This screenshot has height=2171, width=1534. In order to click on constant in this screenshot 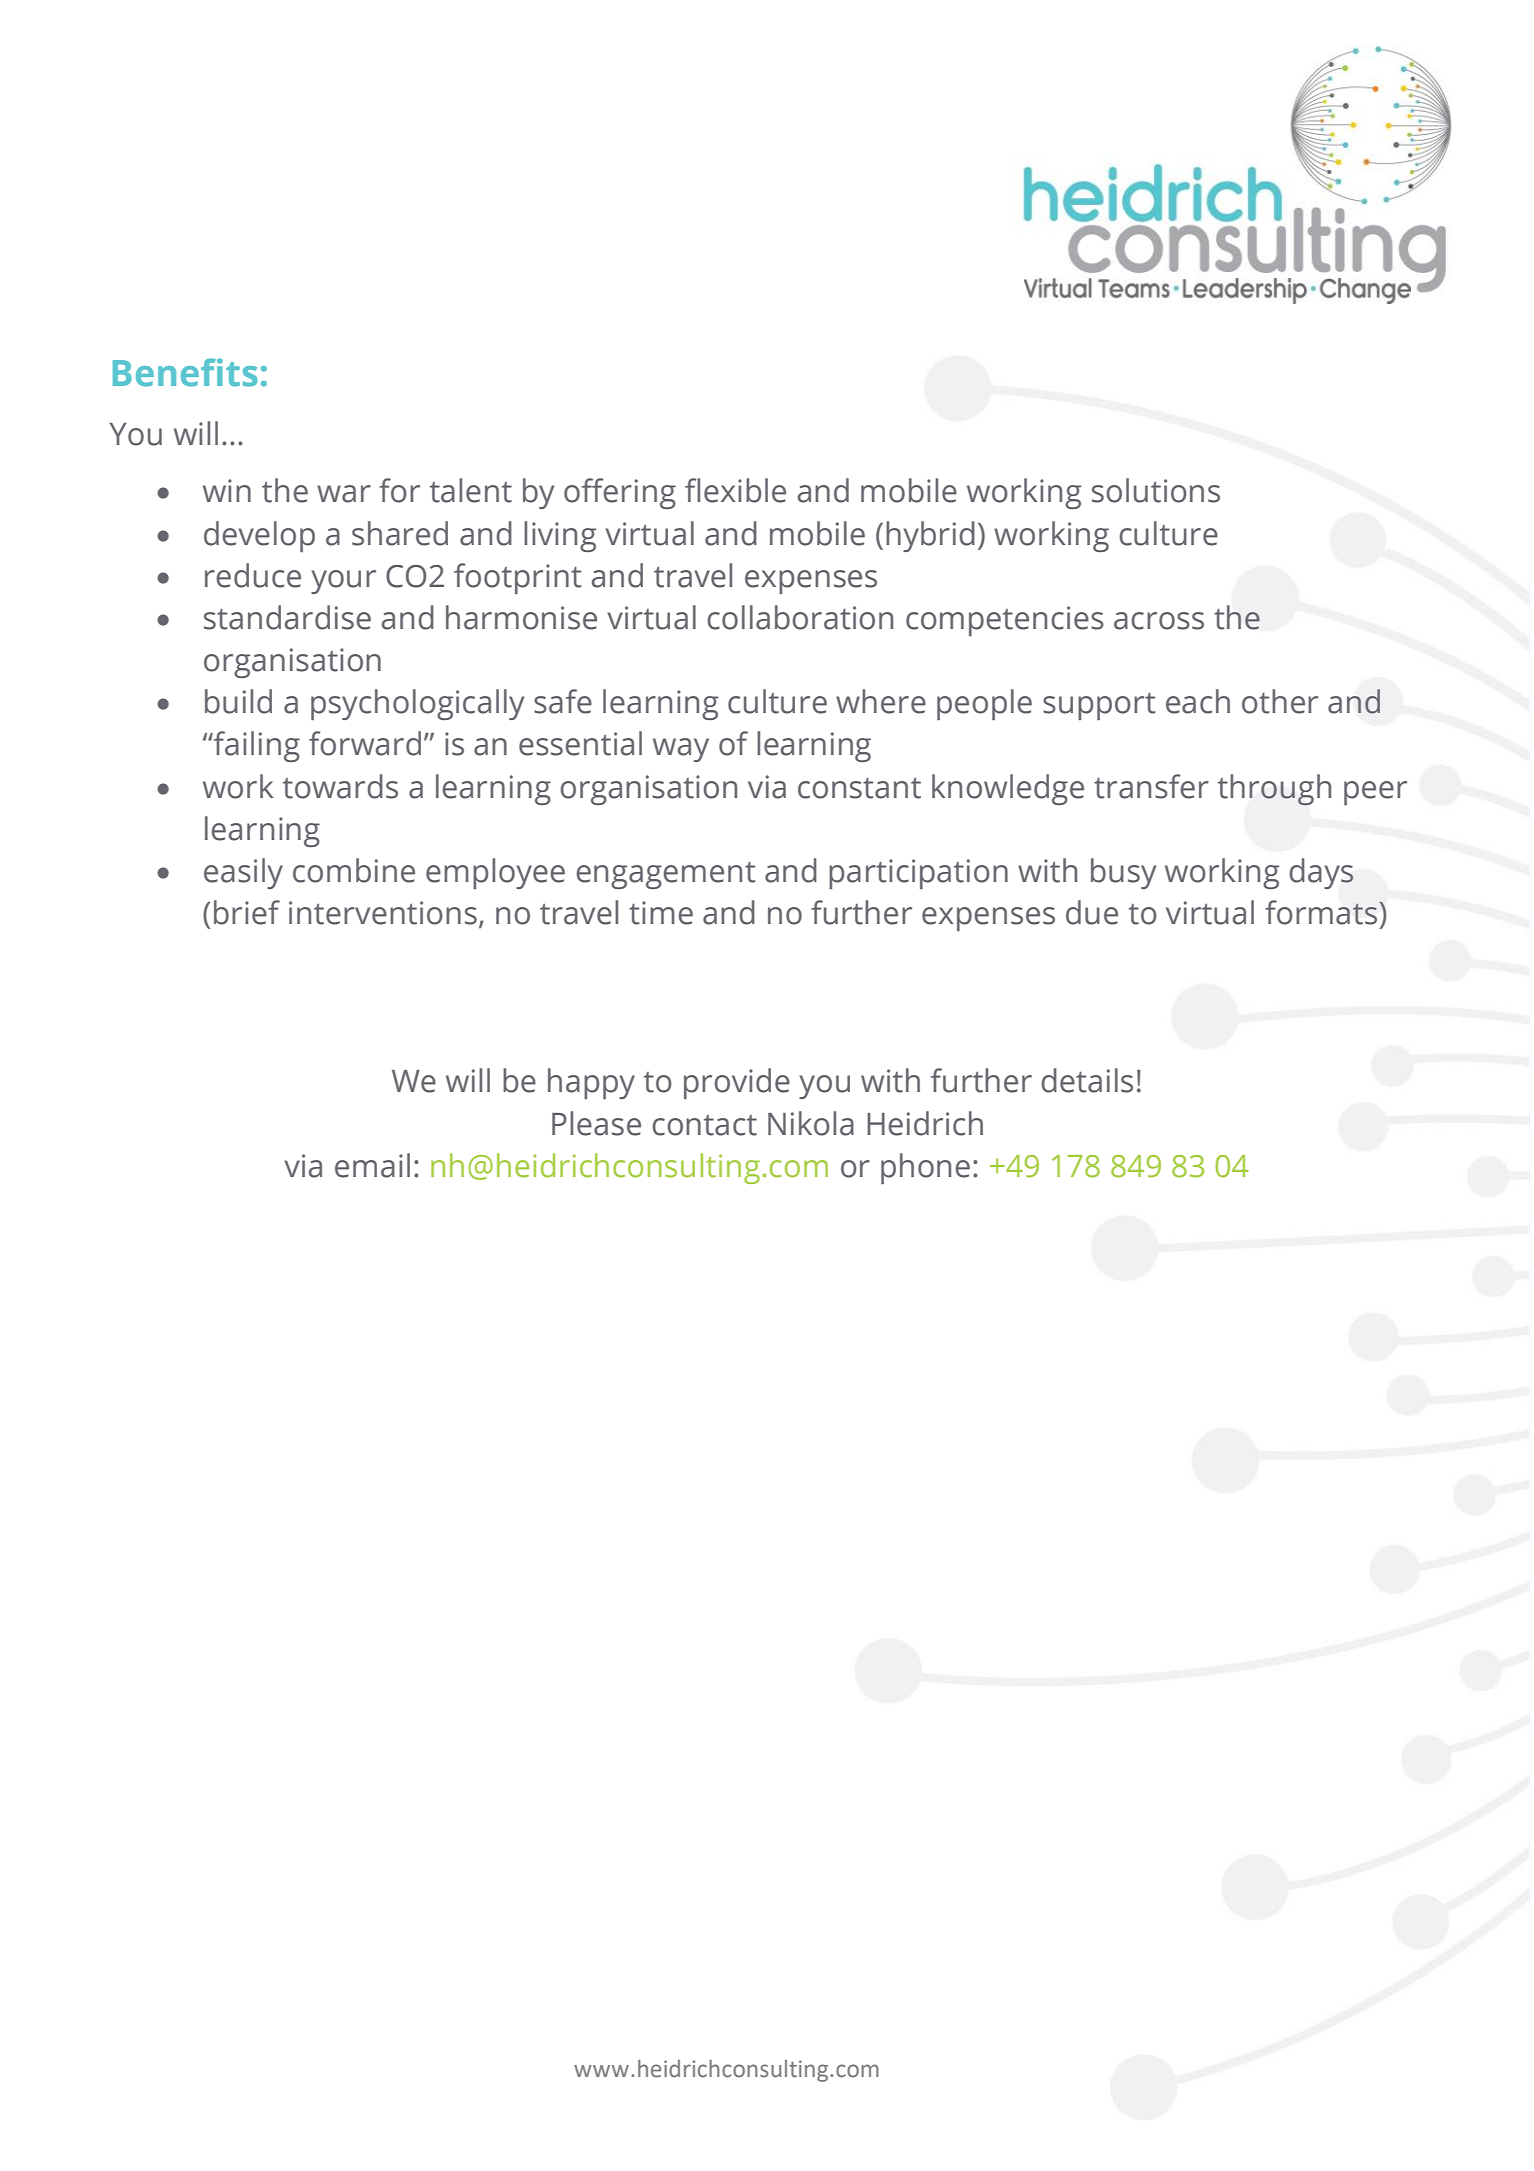, I will do `click(859, 788)`.
